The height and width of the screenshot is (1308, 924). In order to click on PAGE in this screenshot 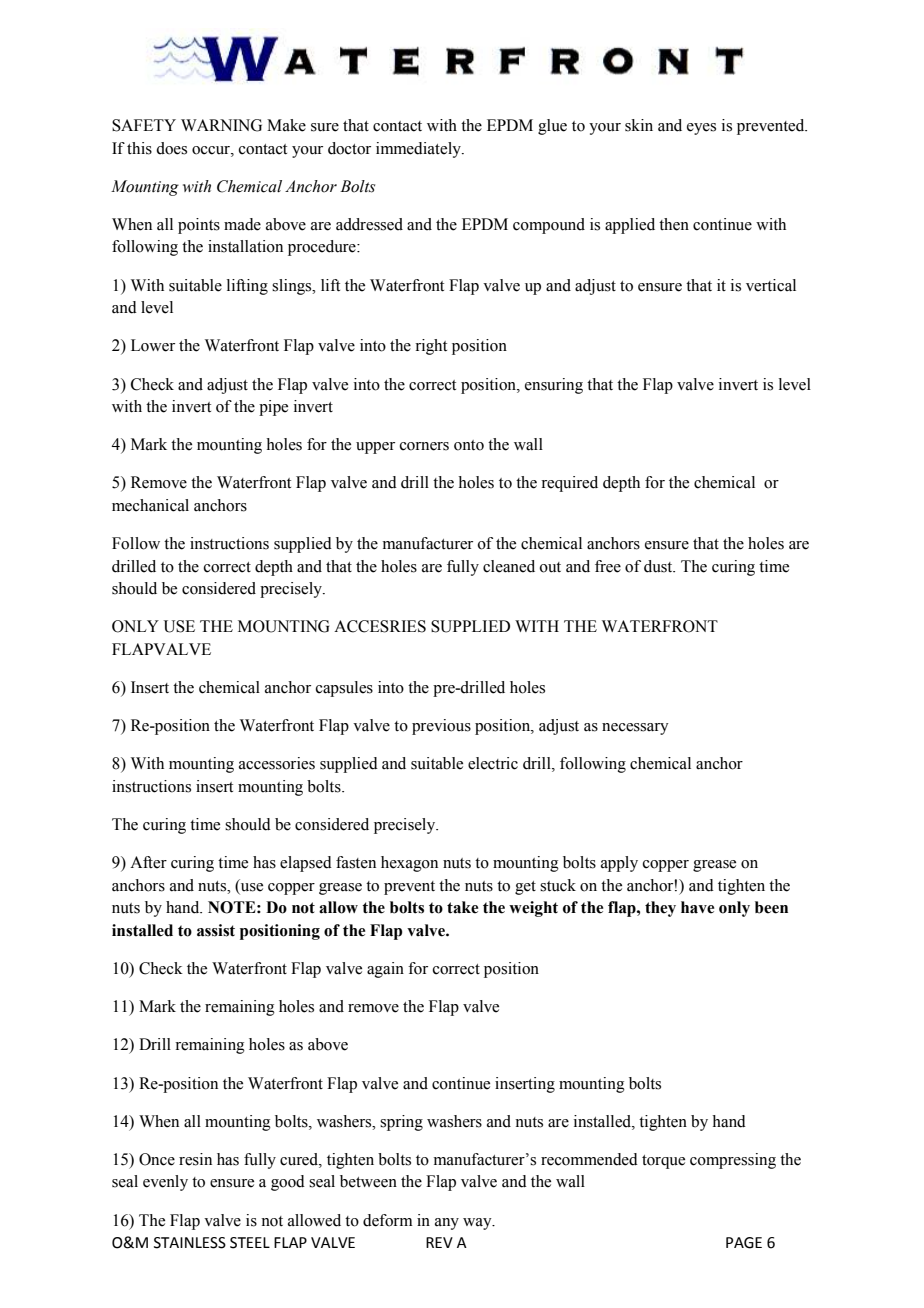, I will do `click(744, 1243)`.
